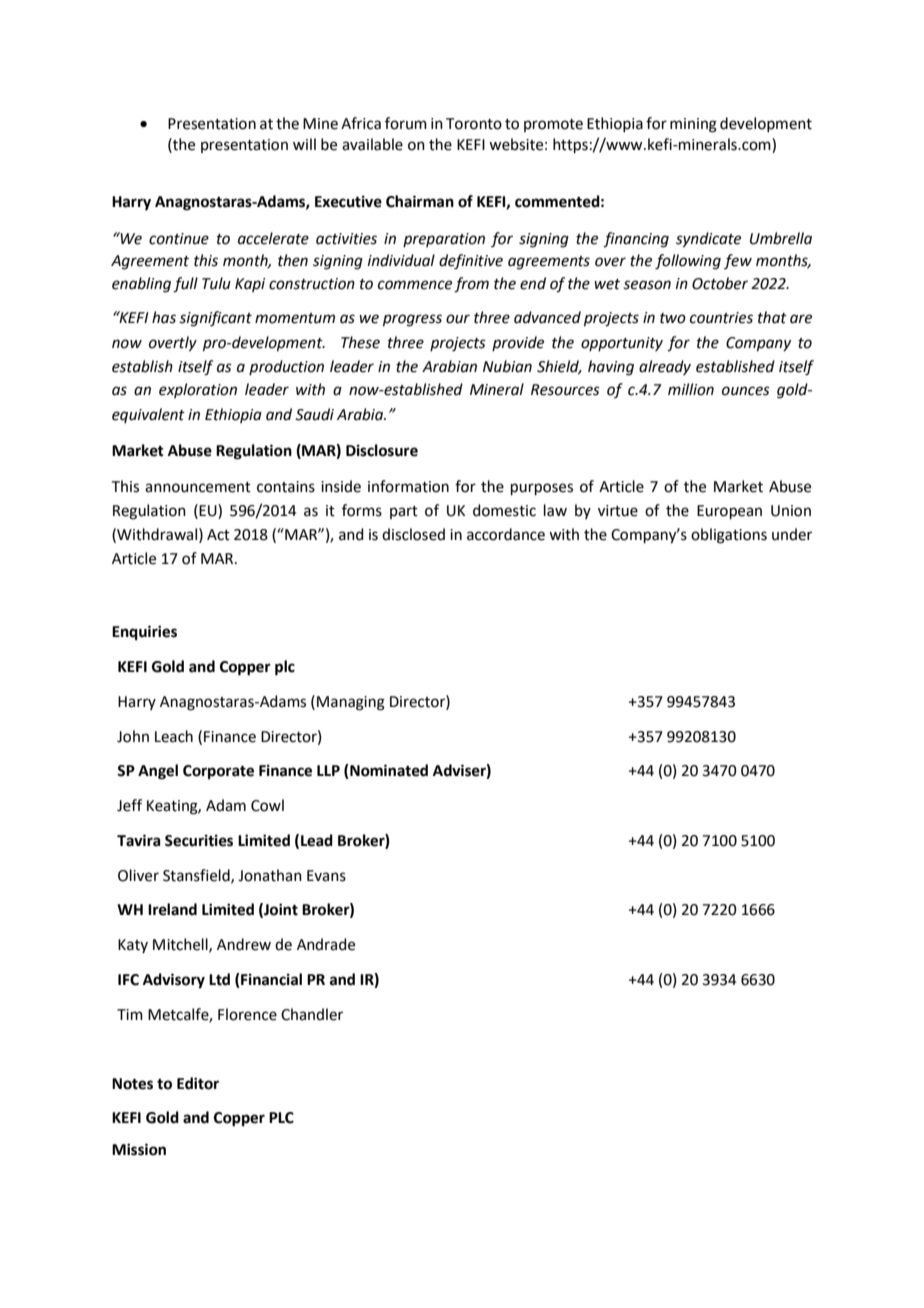 This screenshot has height=1308, width=924. What do you see at coordinates (198, 1083) in the screenshot?
I see `Editor` at bounding box center [198, 1083].
